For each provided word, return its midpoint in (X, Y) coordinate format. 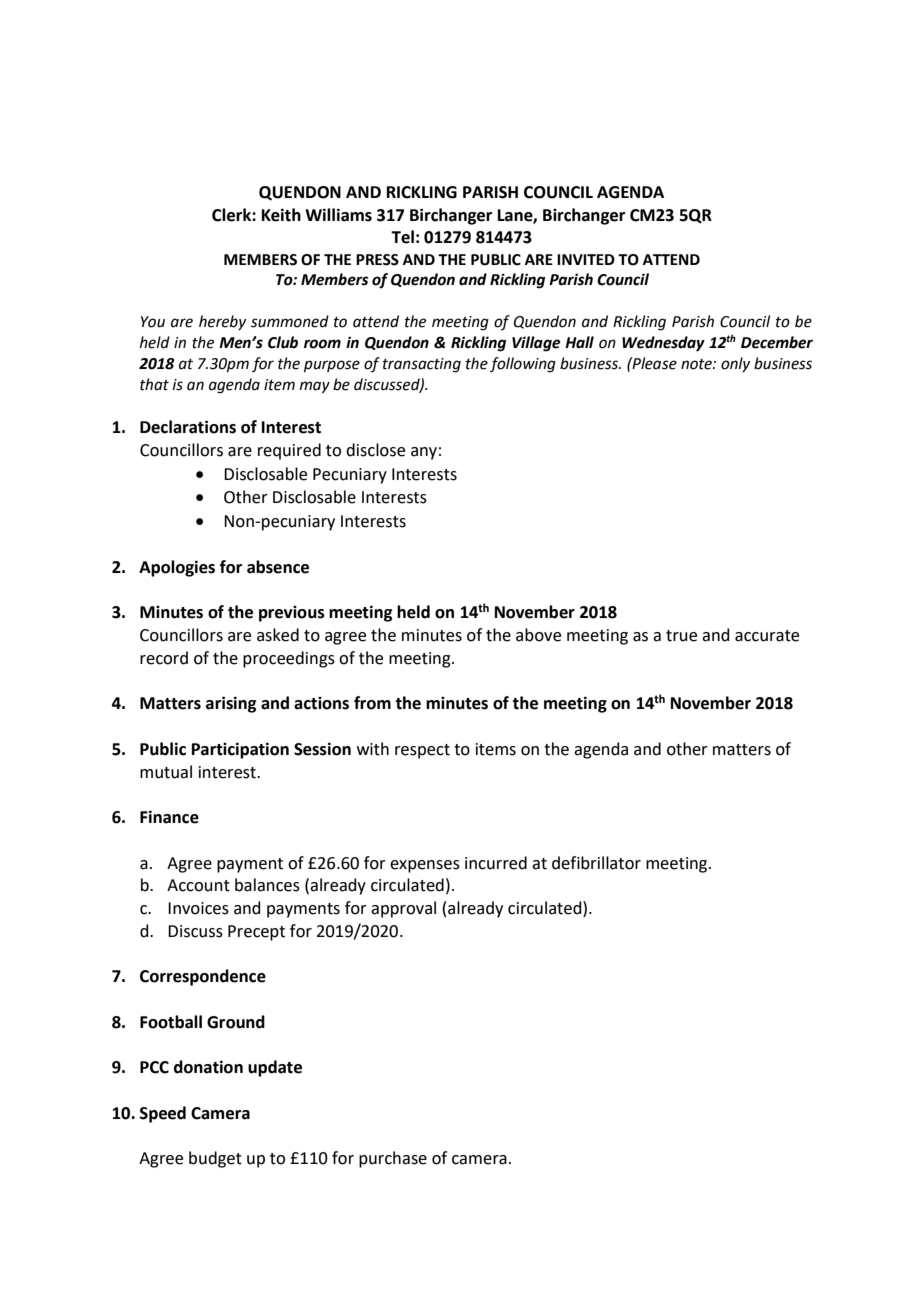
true (681, 636)
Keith (281, 215)
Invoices (198, 908)
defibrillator (596, 863)
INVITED (586, 259)
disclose (375, 450)
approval (403, 909)
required (289, 451)
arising (231, 704)
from (372, 703)
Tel (402, 237)
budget (215, 1159)
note (697, 364)
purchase (393, 1159)
